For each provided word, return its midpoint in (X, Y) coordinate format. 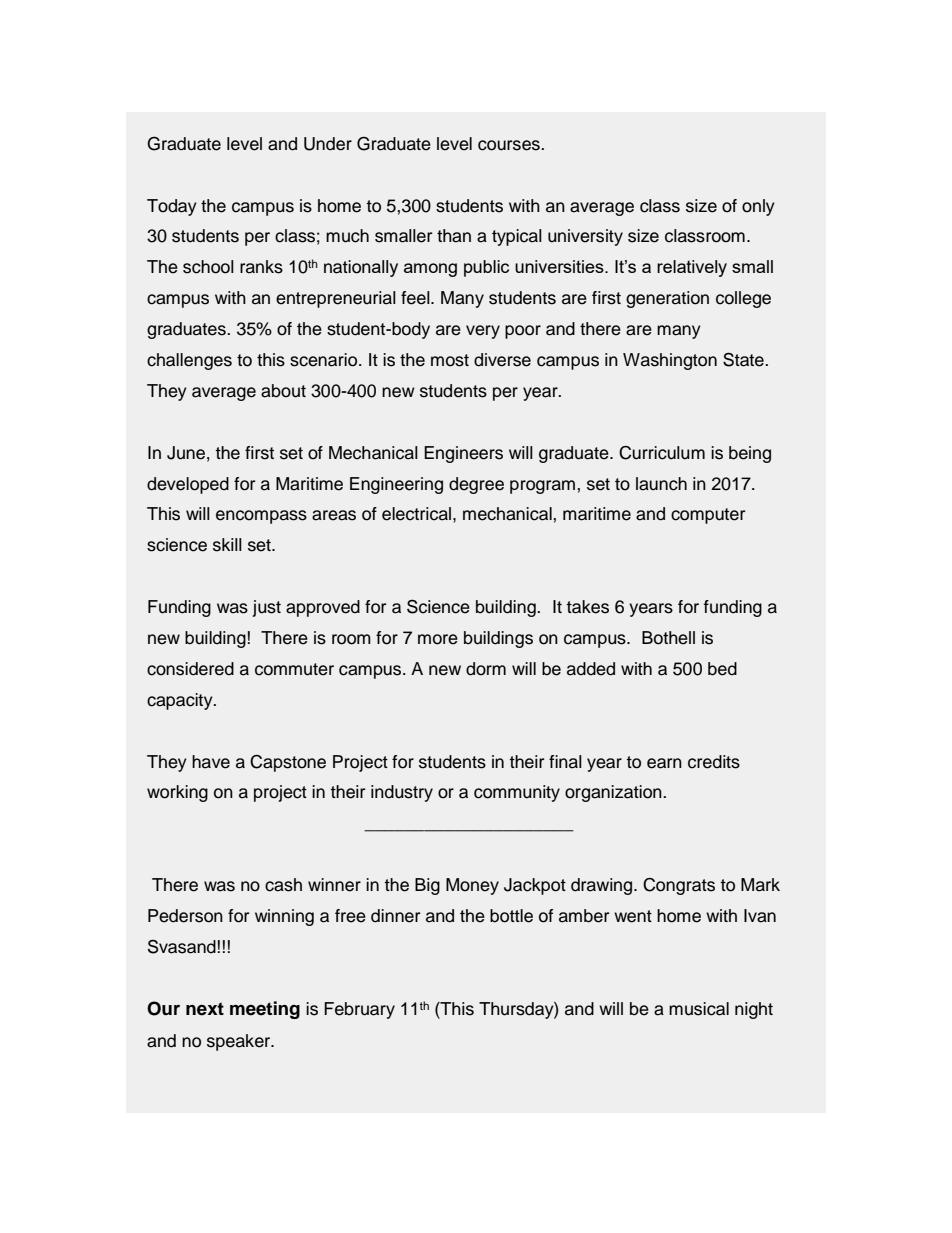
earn (664, 763)
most (450, 360)
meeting (265, 1010)
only (758, 207)
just (266, 608)
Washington (670, 361)
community (517, 793)
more (438, 639)
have (211, 762)
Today (172, 207)
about (283, 391)
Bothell (668, 638)
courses (510, 145)
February (359, 1010)
